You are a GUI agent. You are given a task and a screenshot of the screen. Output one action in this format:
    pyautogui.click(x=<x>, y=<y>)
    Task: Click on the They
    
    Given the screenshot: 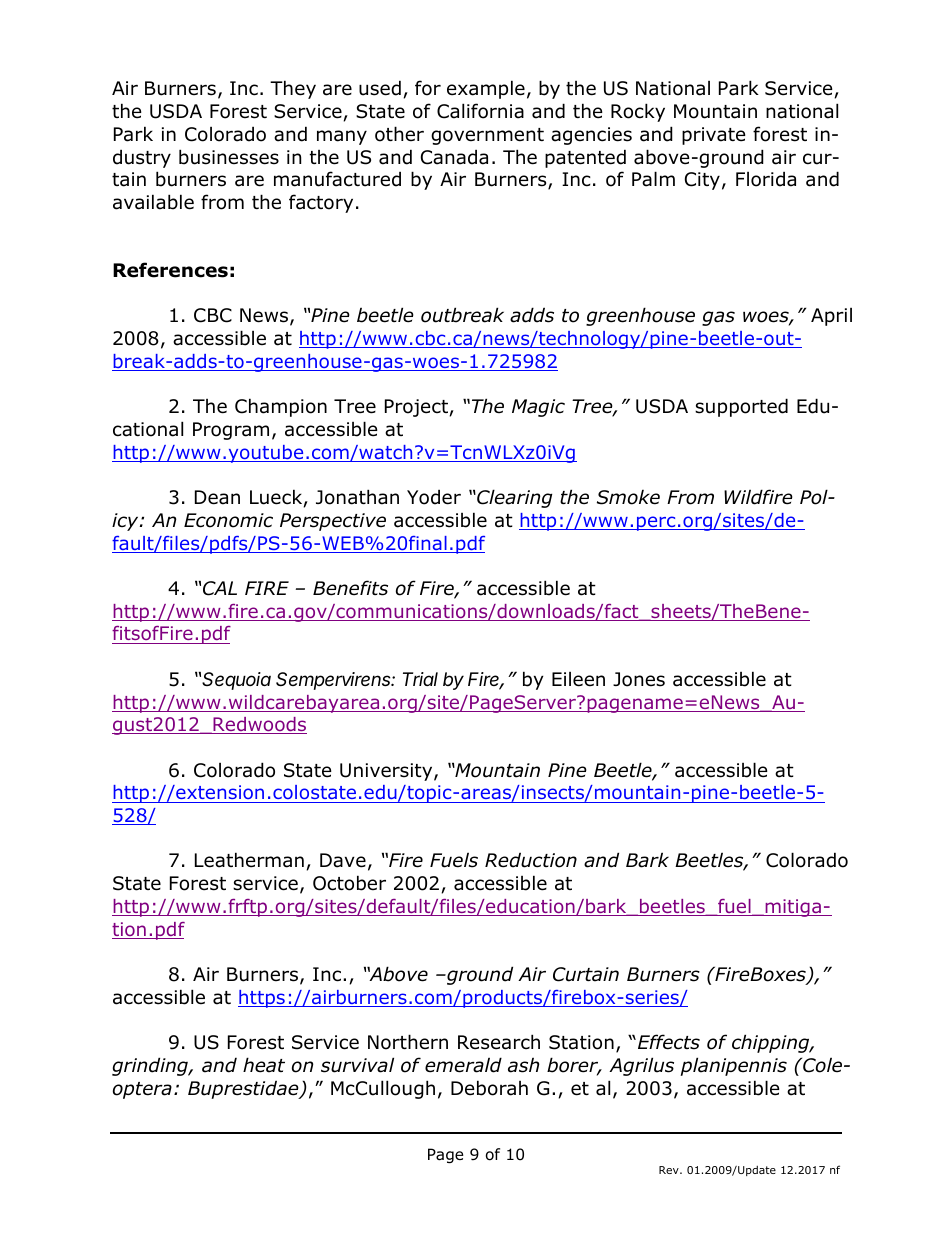 What is the action you would take?
    pyautogui.click(x=293, y=89)
